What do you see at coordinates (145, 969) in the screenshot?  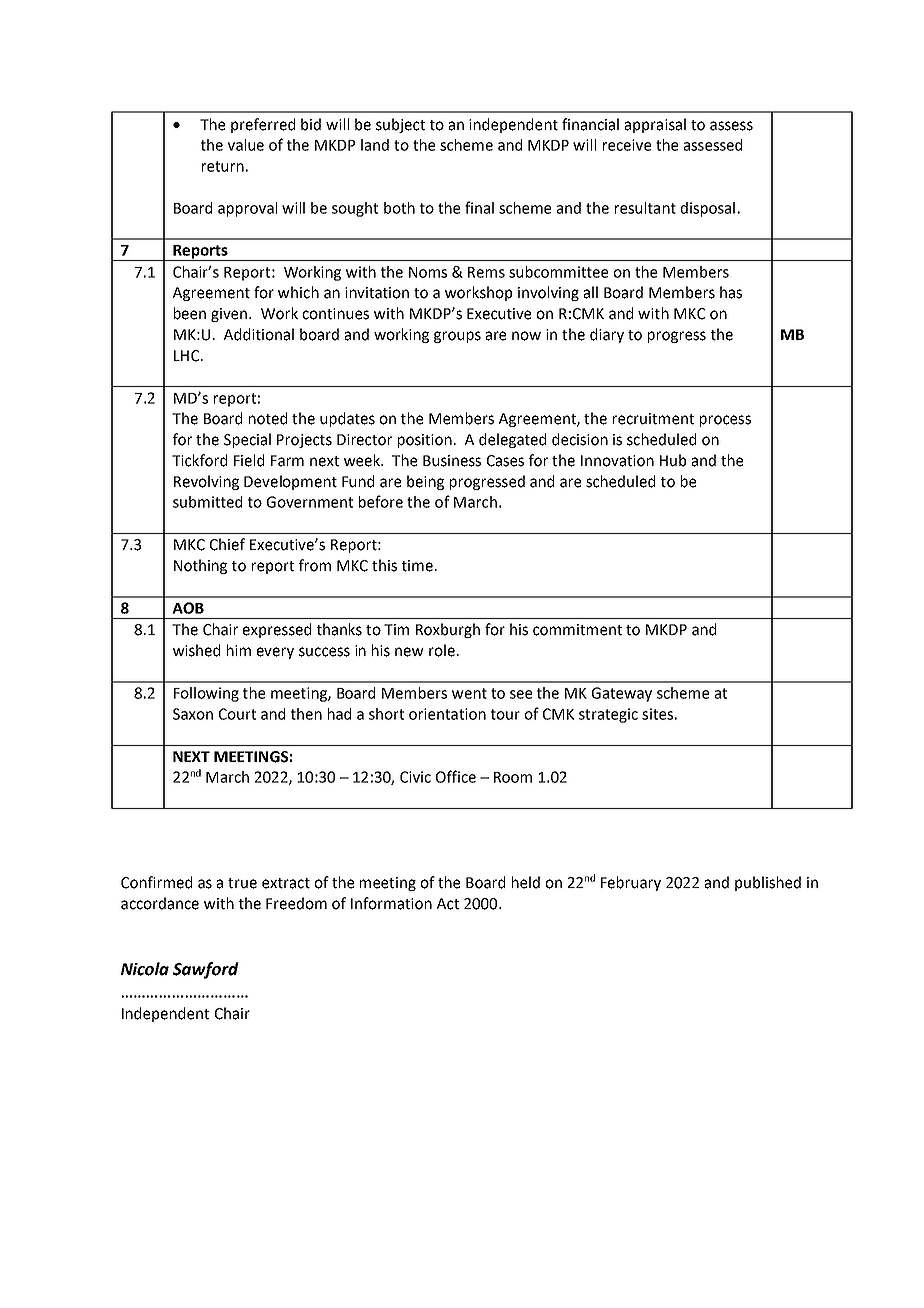 I see `Nicola` at bounding box center [145, 969].
